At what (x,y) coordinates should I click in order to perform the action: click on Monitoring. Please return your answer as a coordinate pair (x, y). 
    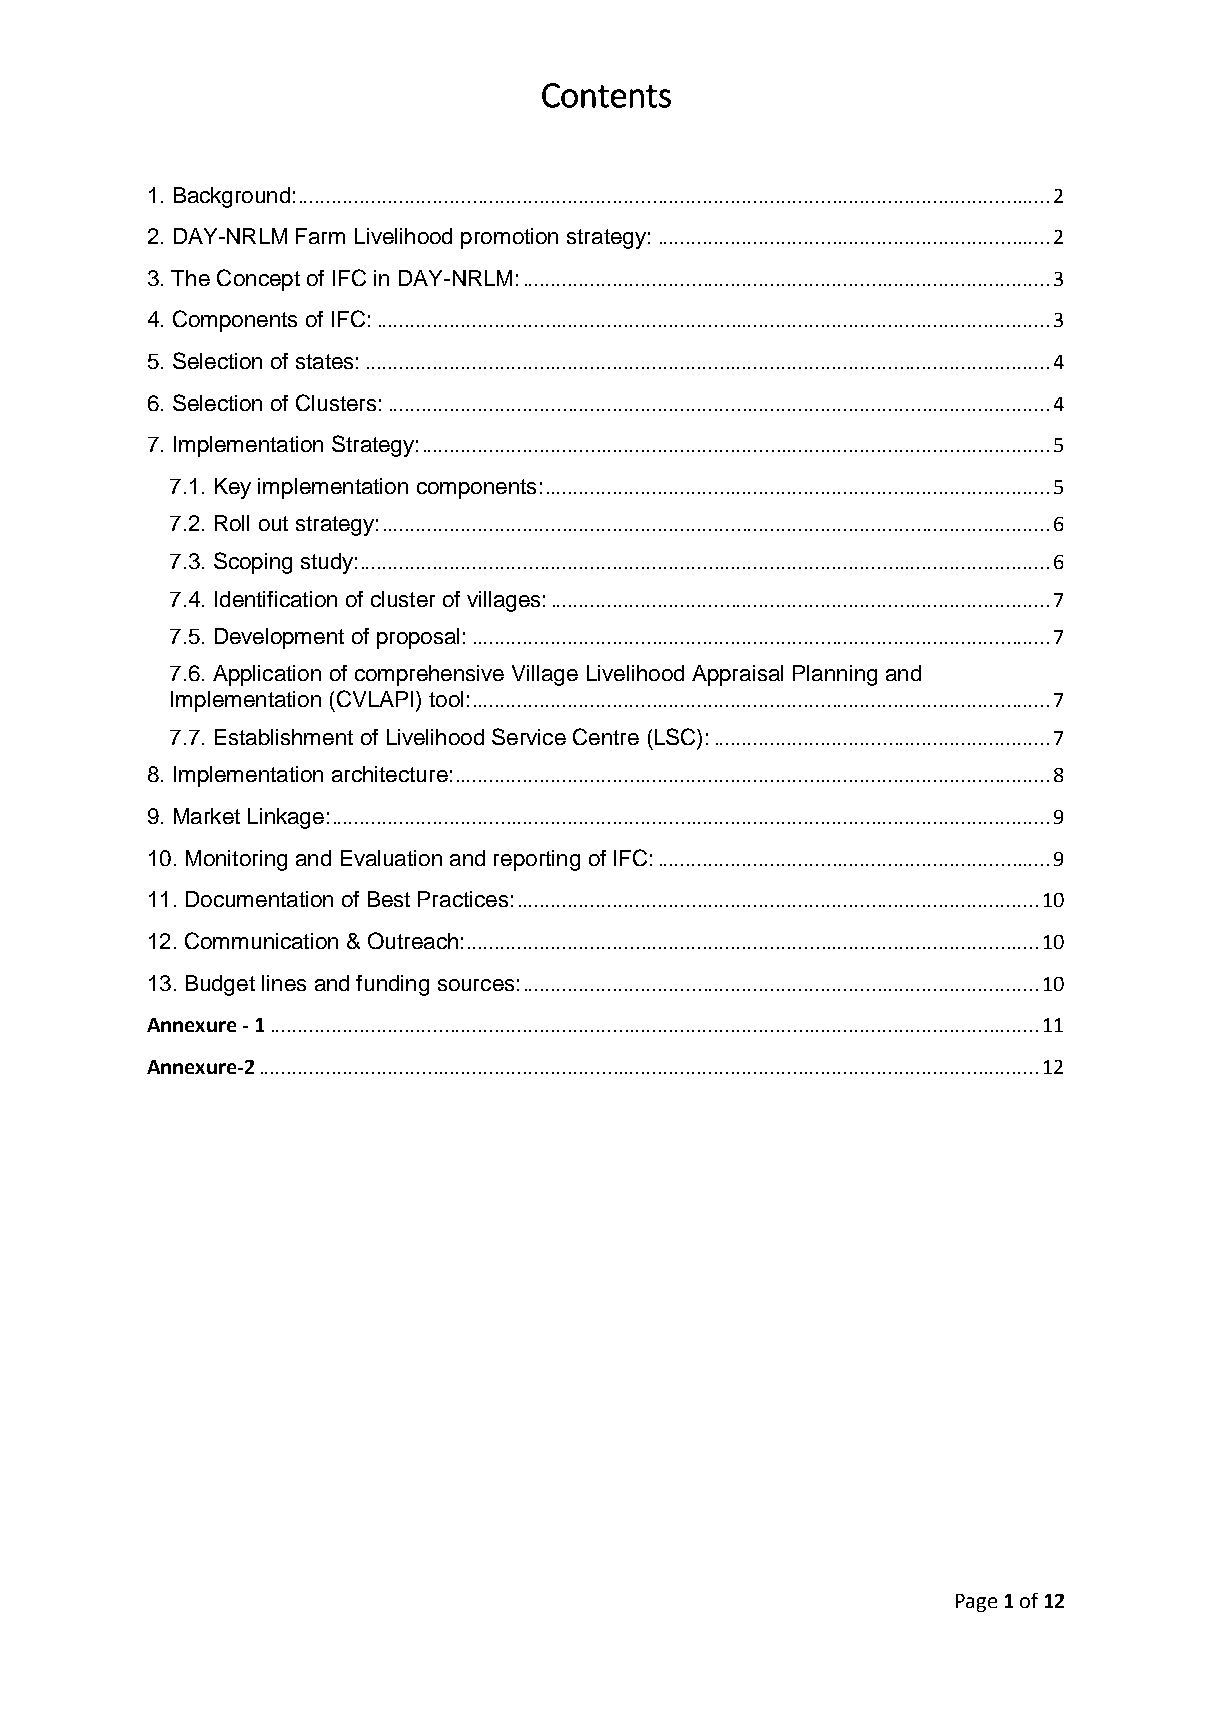
    Looking at the image, I should click on (236, 860).
